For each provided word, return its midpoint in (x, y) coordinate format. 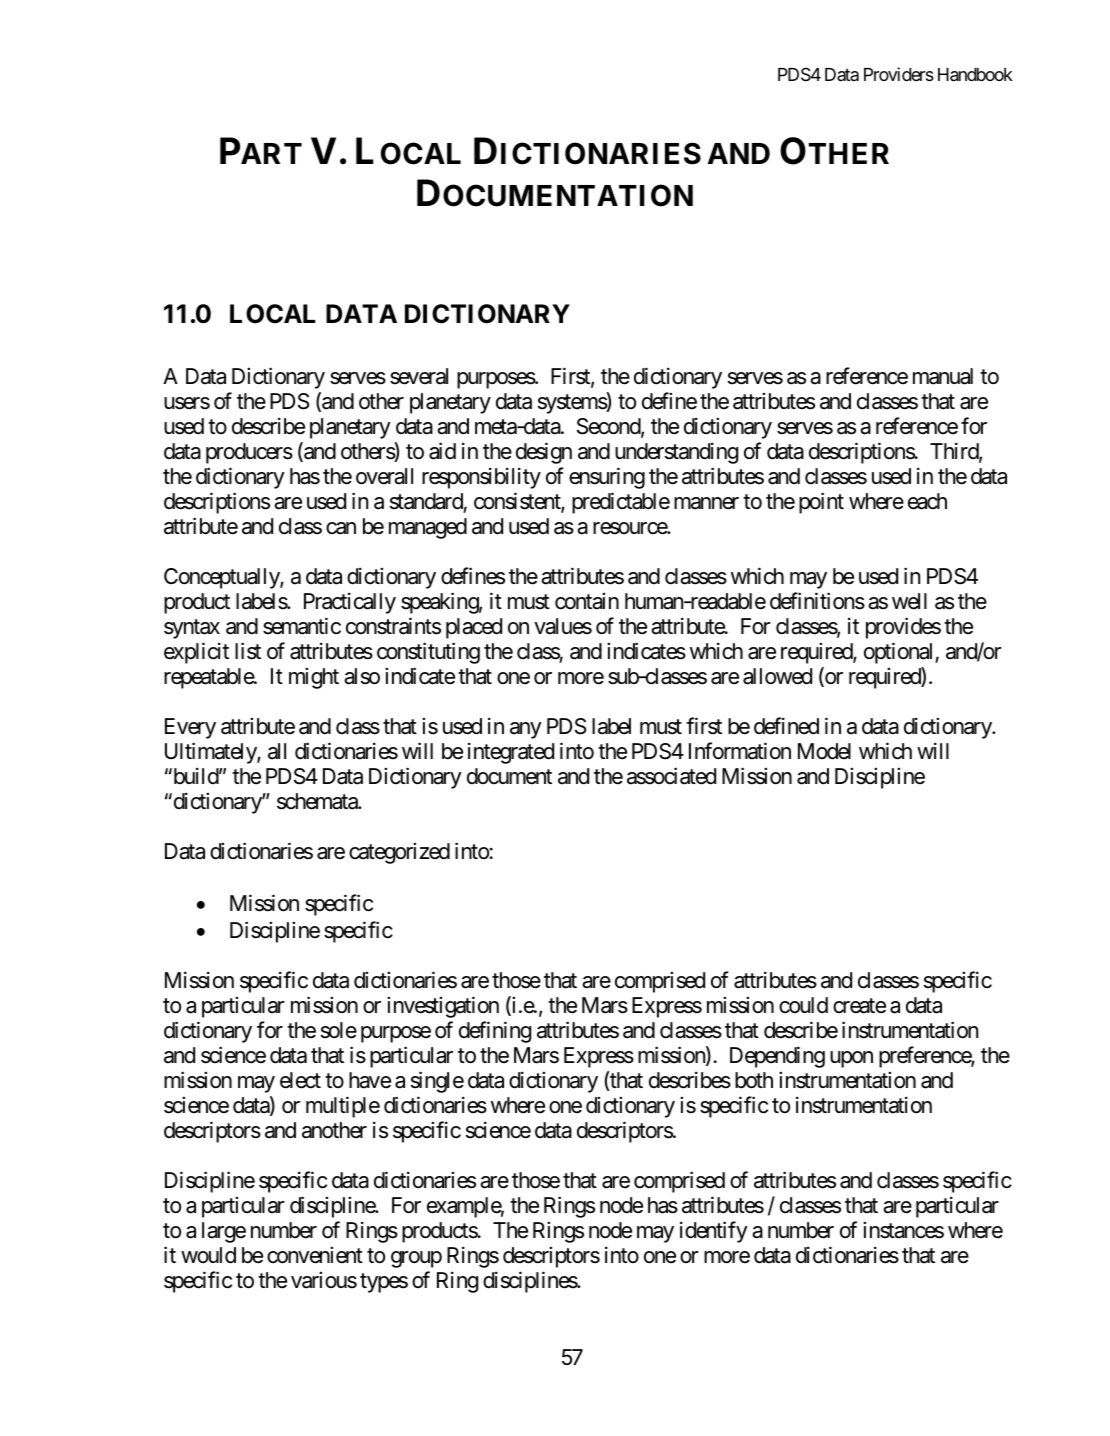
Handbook (975, 75)
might (314, 678)
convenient (315, 1255)
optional (900, 653)
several (419, 376)
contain (587, 601)
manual (943, 376)
